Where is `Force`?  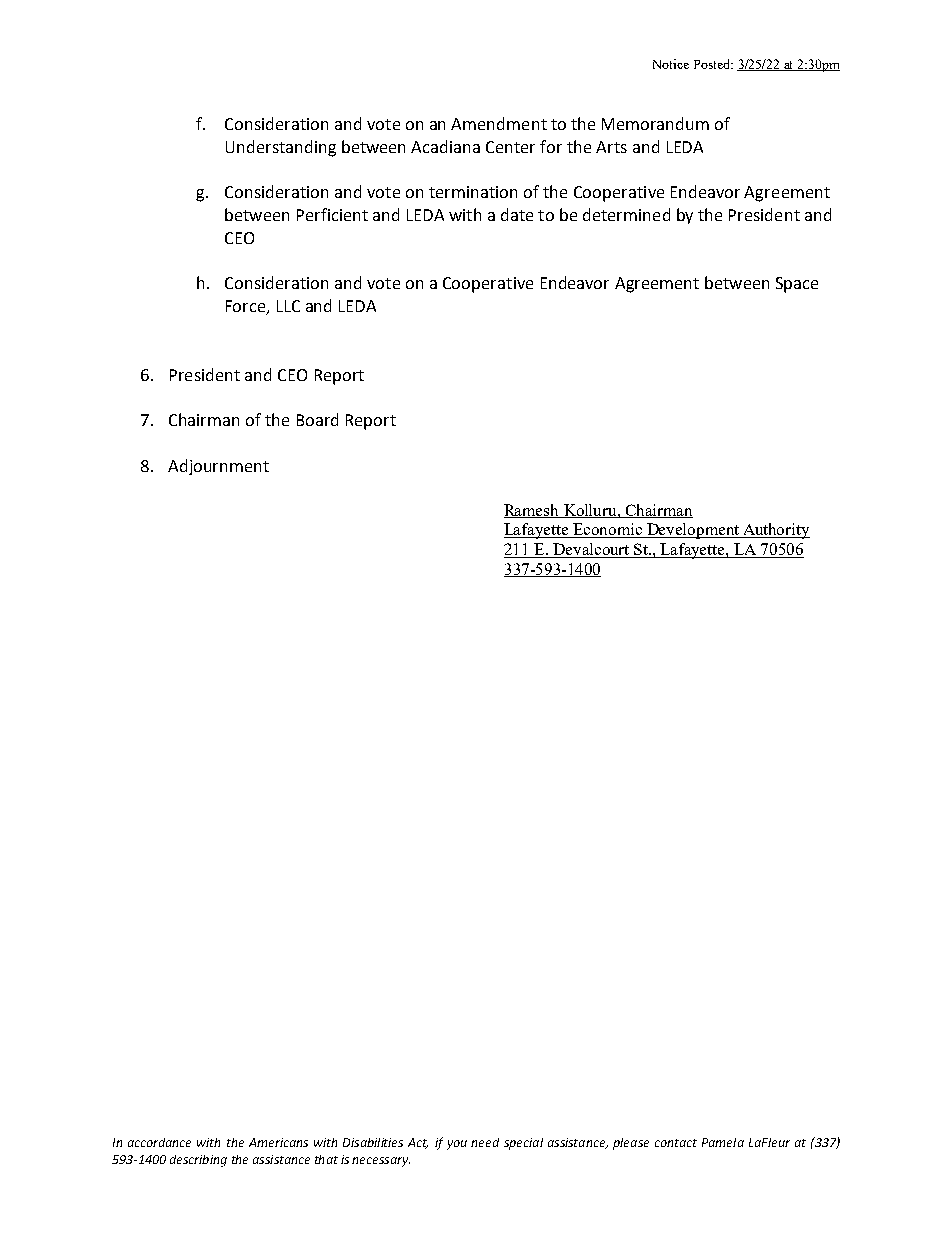
Force is located at coordinates (247, 307).
